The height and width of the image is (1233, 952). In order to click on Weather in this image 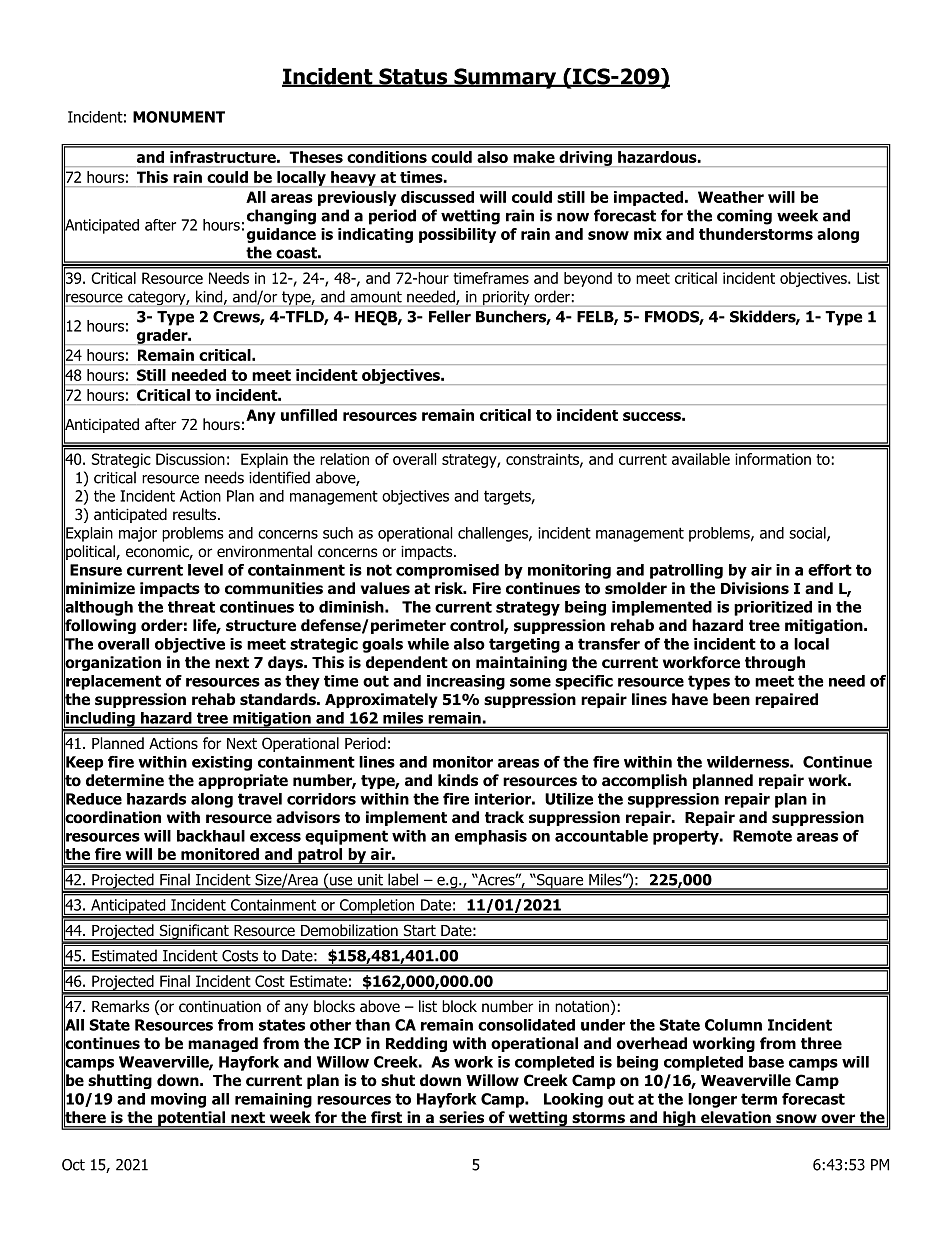, I will do `click(731, 197)`.
